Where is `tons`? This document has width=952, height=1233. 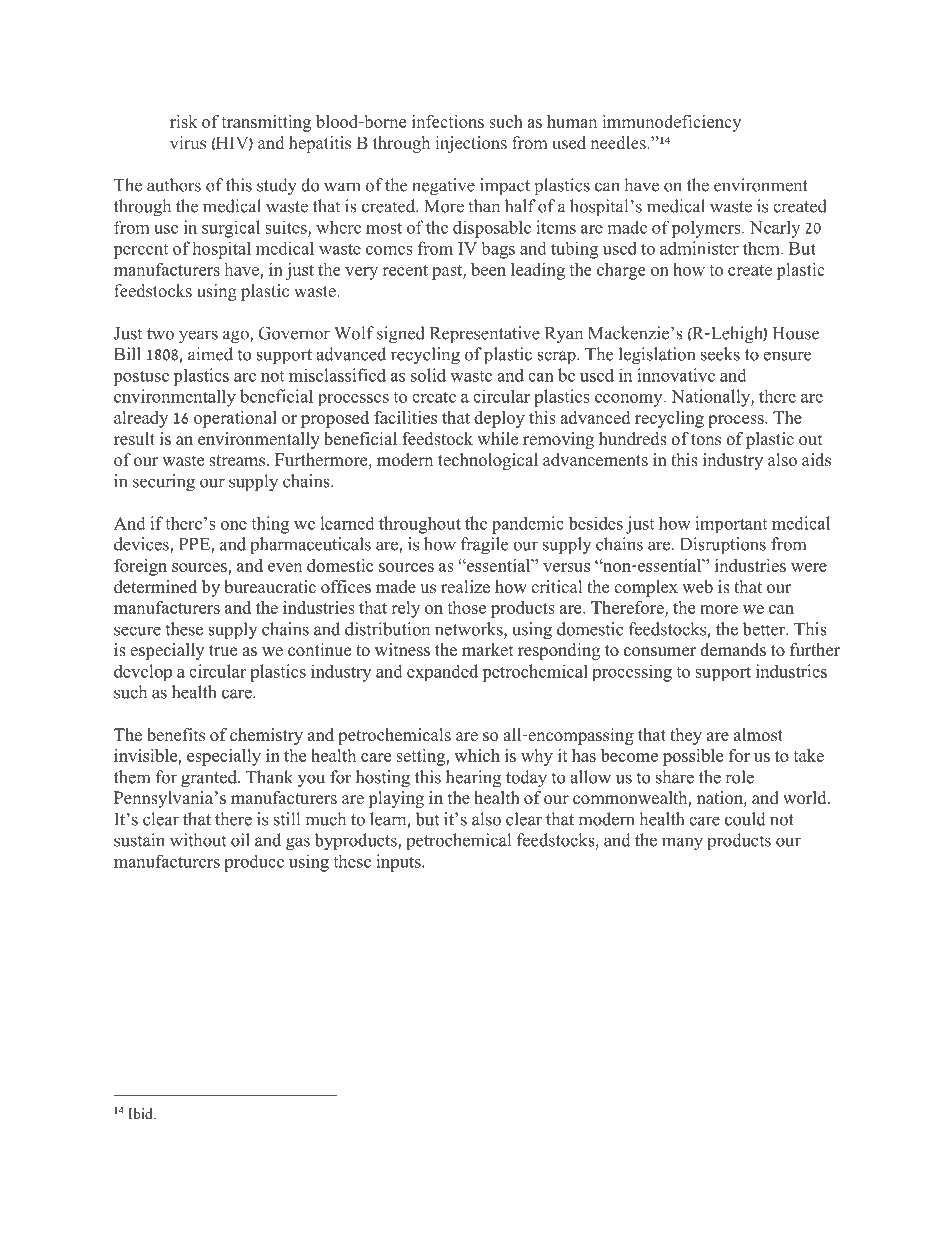 tons is located at coordinates (706, 440).
